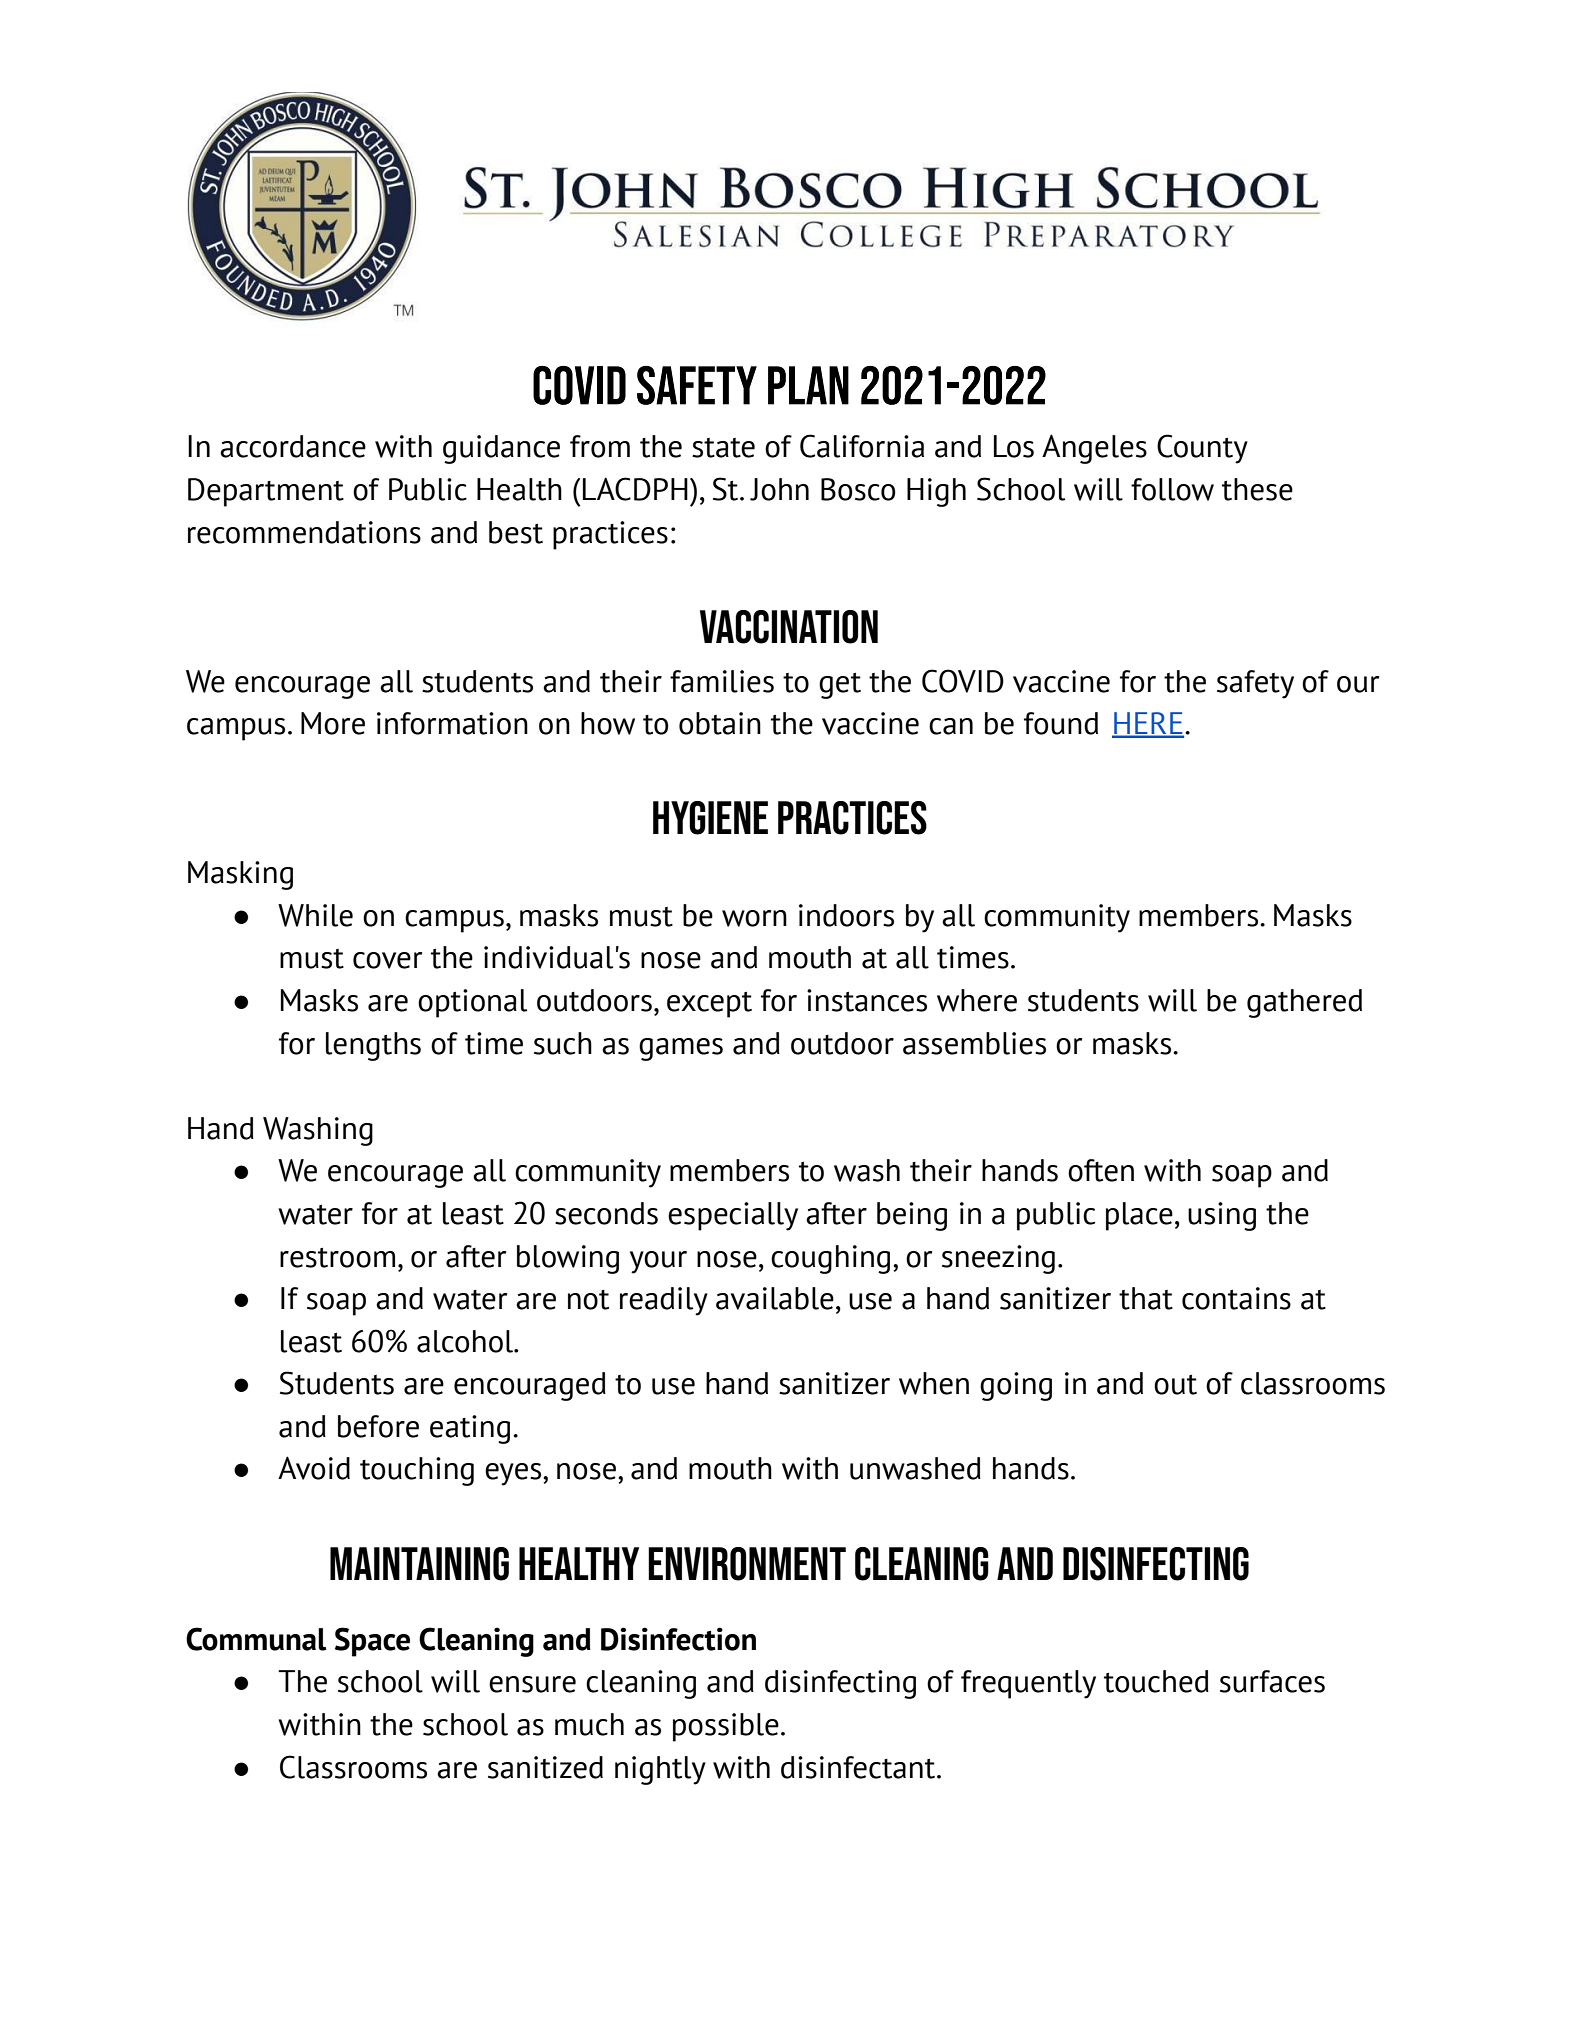 The image size is (1579, 2044). What do you see at coordinates (779, 489) in the image?
I see `John` at bounding box center [779, 489].
